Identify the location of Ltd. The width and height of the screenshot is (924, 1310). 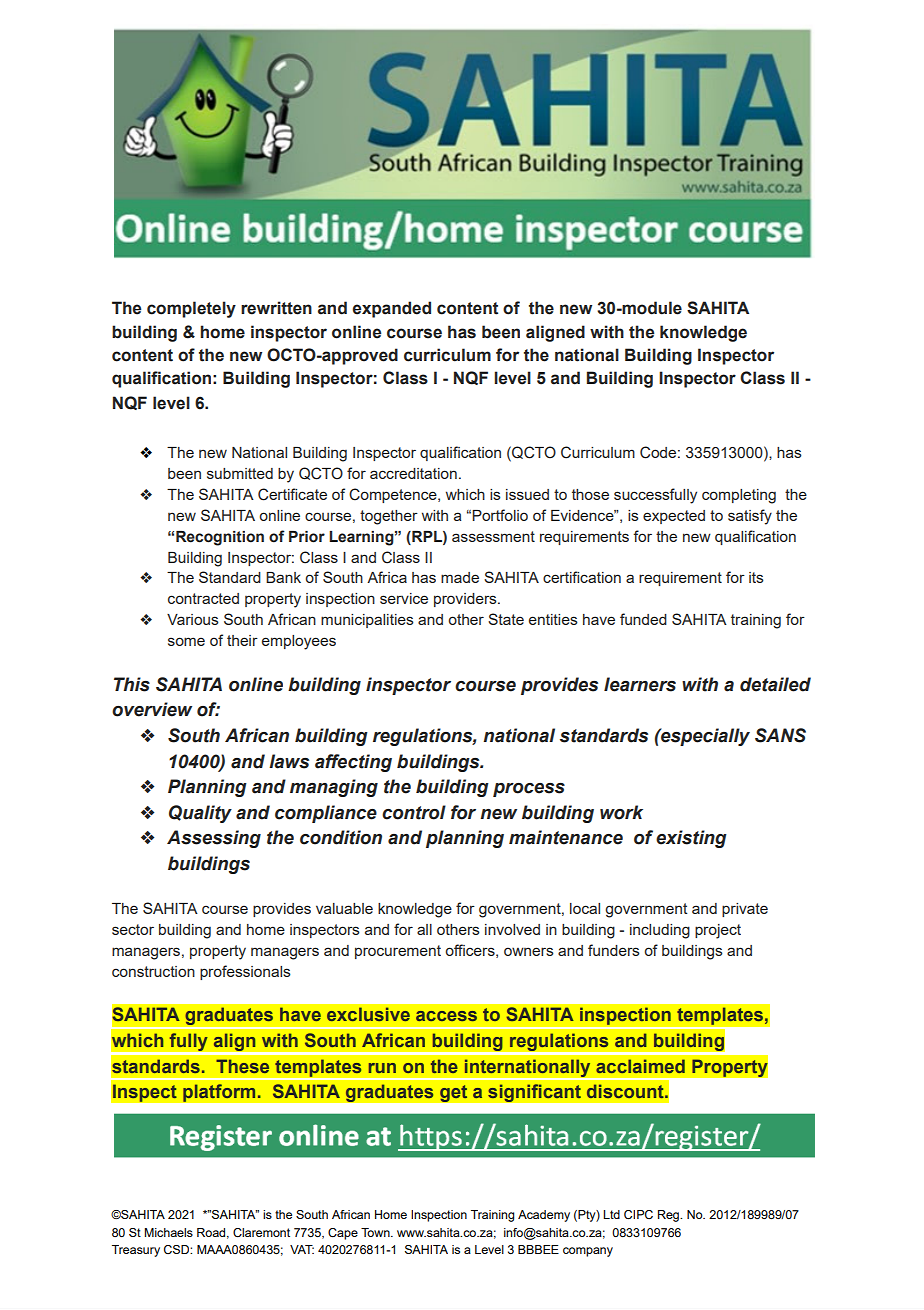
(611, 1214).
